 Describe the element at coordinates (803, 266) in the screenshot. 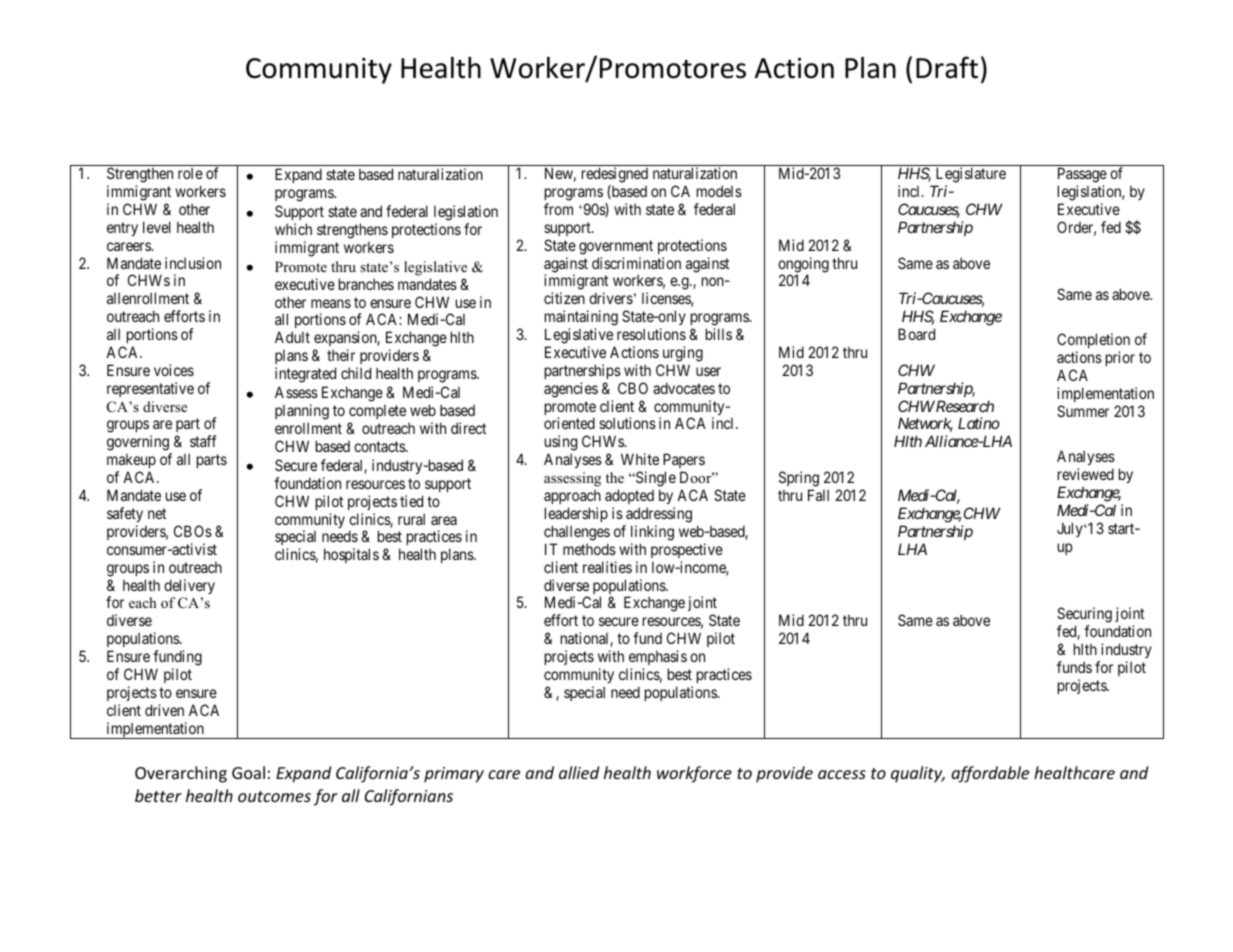

I see `ongoing` at that location.
